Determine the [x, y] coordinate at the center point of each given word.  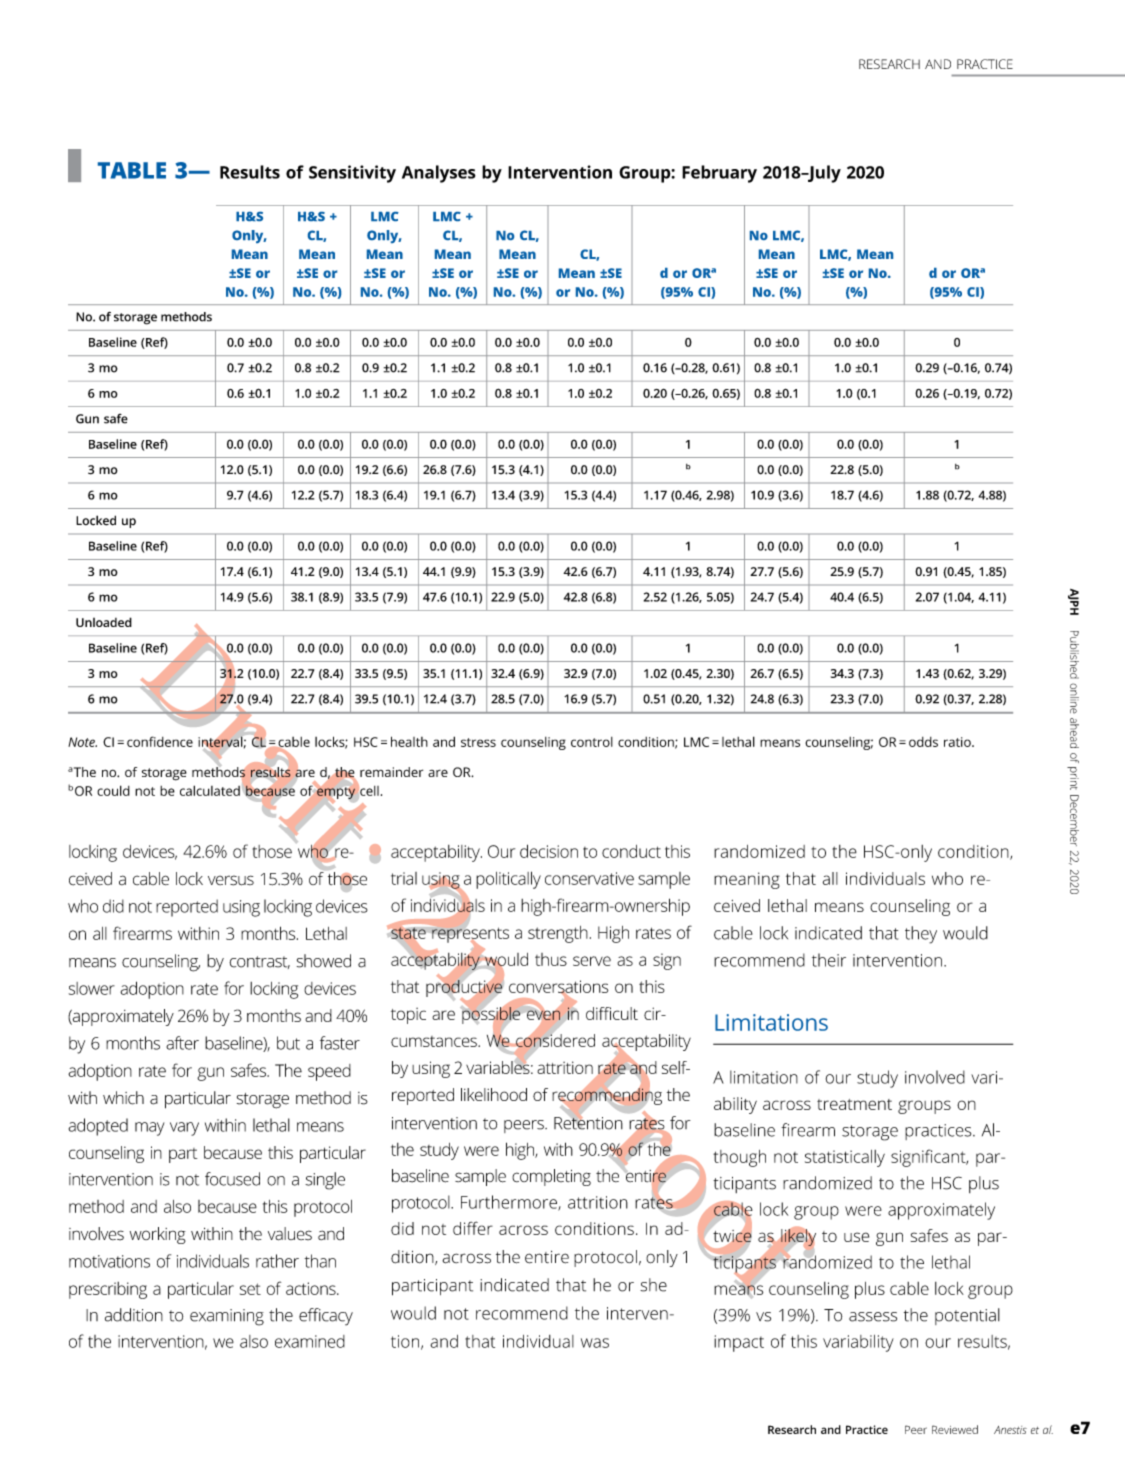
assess [873, 1317]
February [719, 174]
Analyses [439, 174]
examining [227, 1317]
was [595, 1343]
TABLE [132, 170]
